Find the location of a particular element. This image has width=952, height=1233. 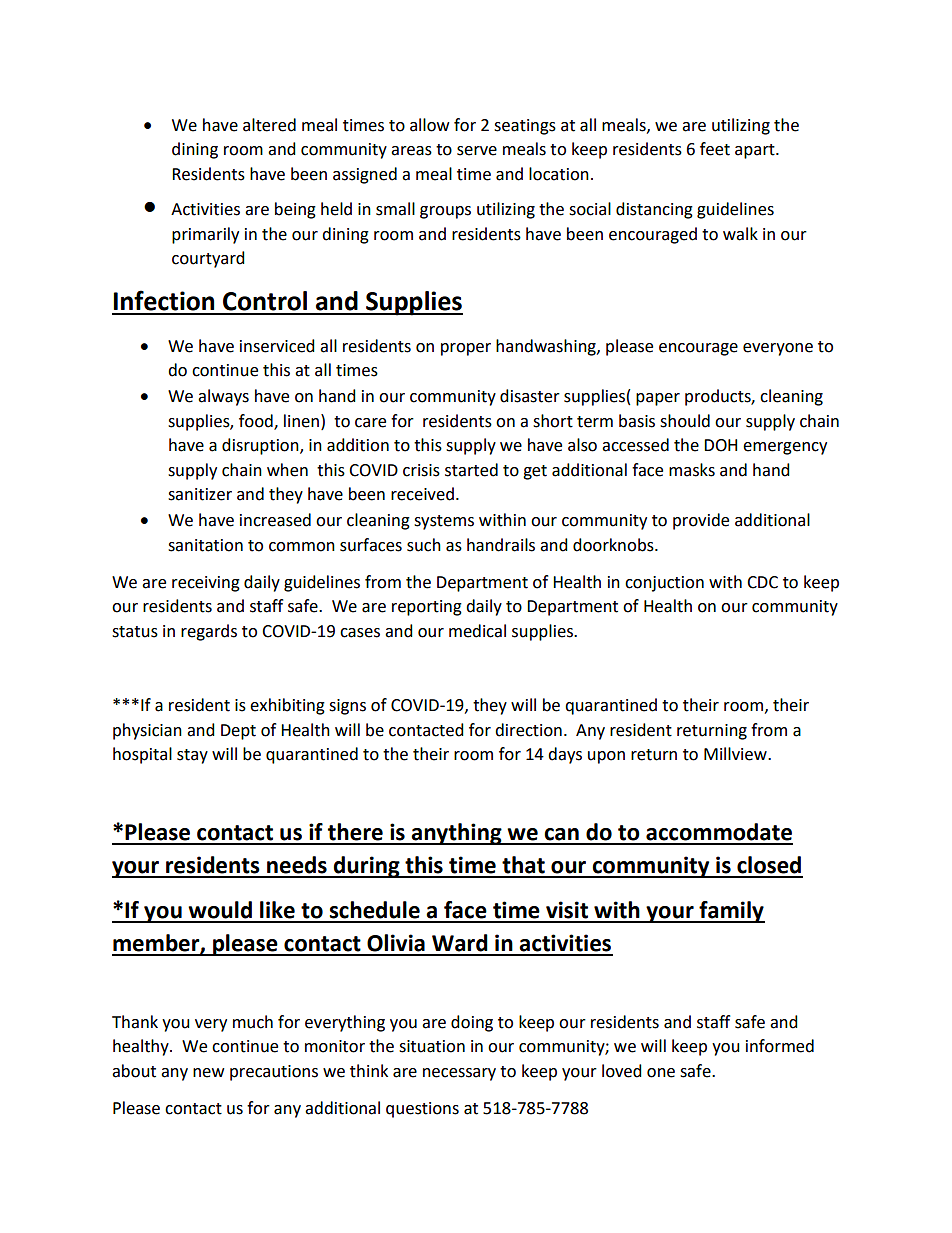

feet is located at coordinates (715, 149).
